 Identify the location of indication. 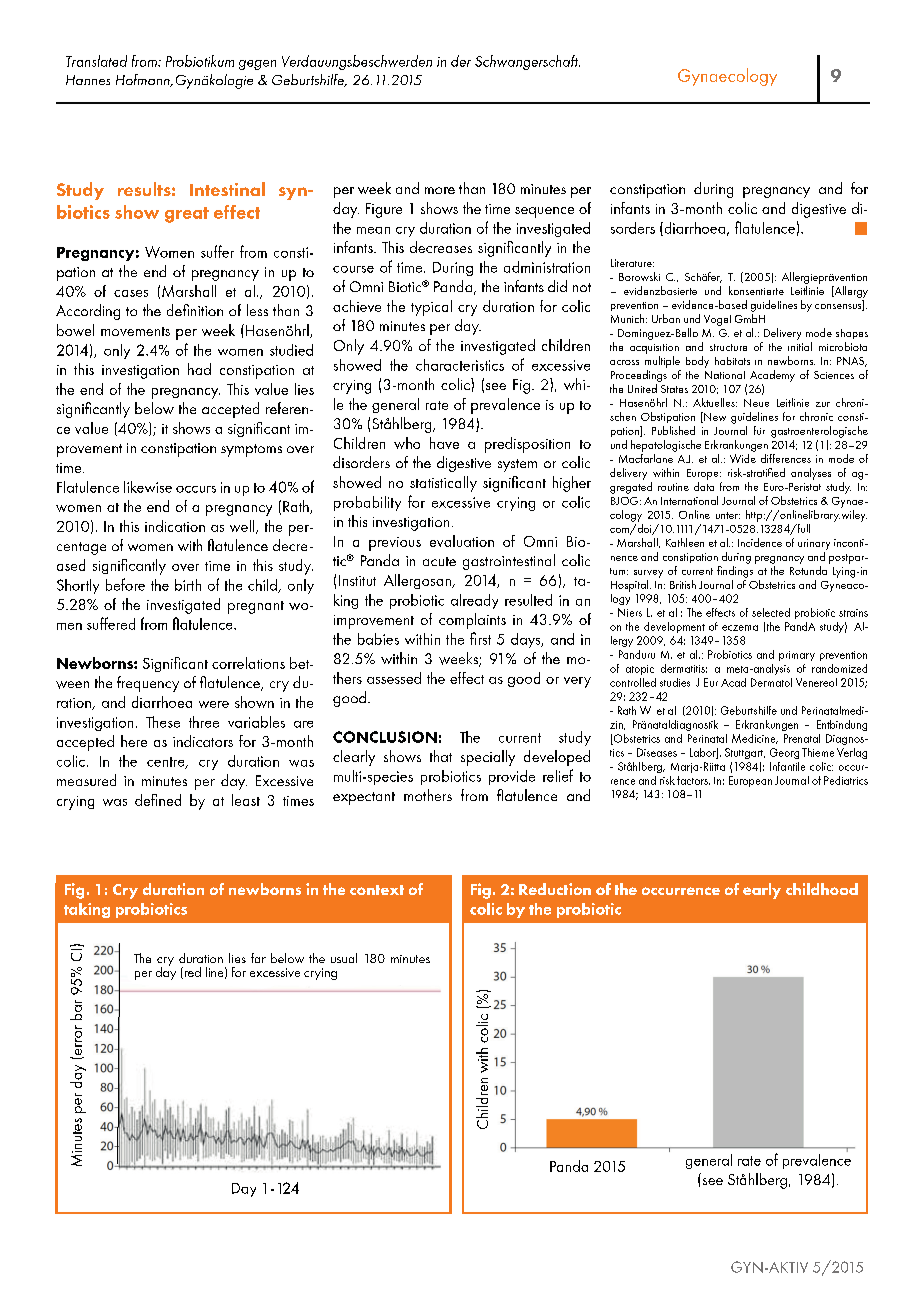
(175, 526).
